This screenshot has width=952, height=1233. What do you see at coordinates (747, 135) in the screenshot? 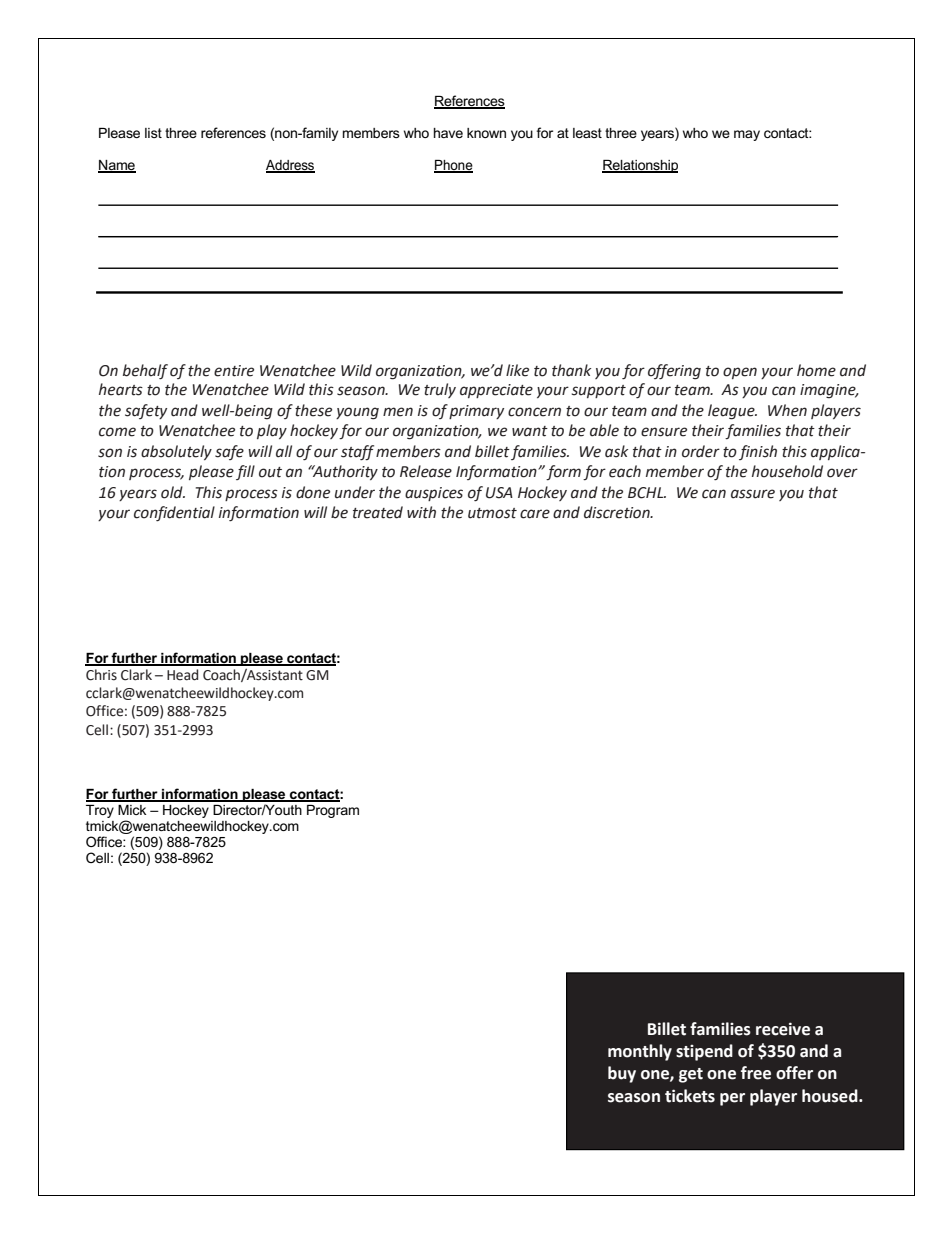
I see `may` at bounding box center [747, 135].
